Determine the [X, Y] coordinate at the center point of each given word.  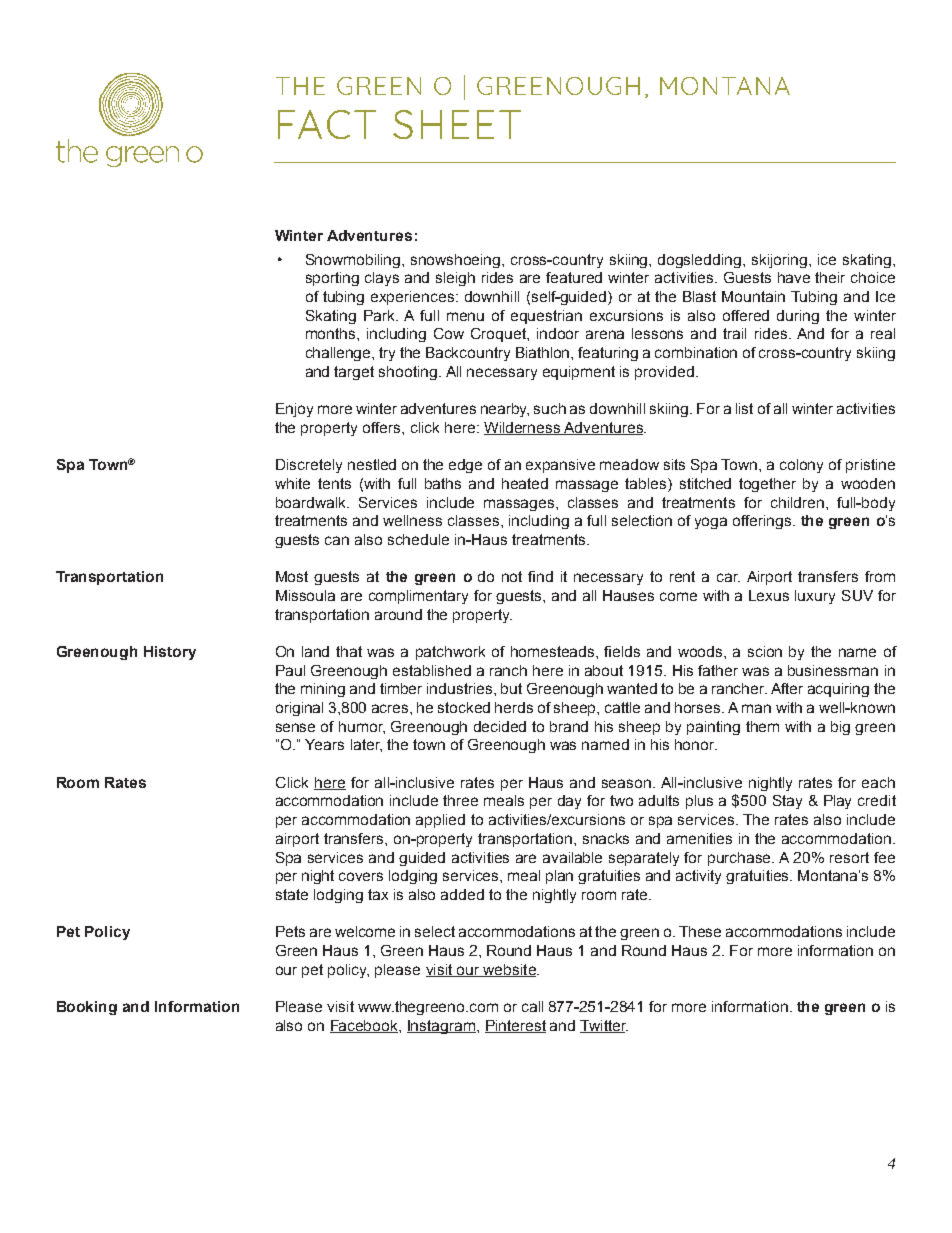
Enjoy [294, 410]
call [532, 1006]
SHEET [457, 124]
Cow [449, 333]
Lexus [769, 595]
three [460, 800]
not [512, 576]
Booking [87, 1008]
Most [292, 576]
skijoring [781, 261]
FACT [327, 124]
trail [734, 333]
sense [295, 727]
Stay [787, 802]
